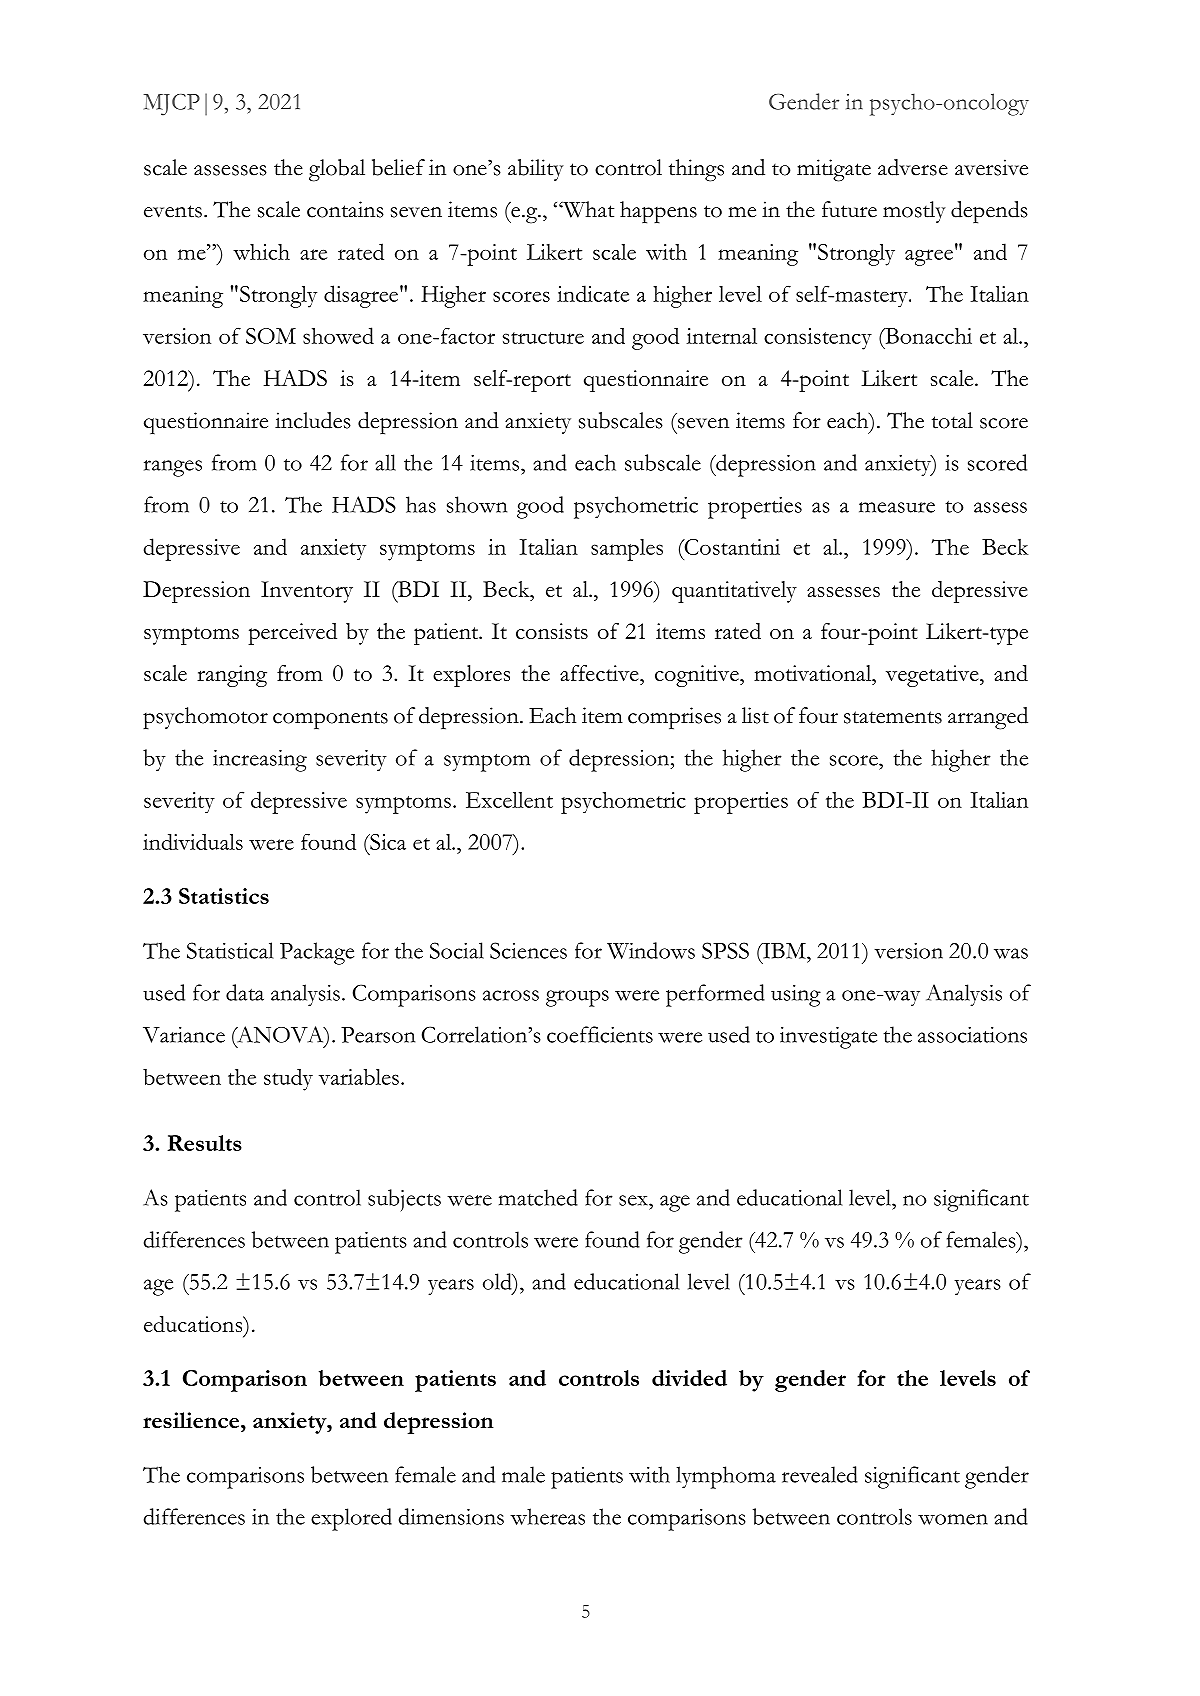 The width and height of the page is (1200, 1696). What do you see at coordinates (914, 212) in the page?
I see `mostly` at bounding box center [914, 212].
